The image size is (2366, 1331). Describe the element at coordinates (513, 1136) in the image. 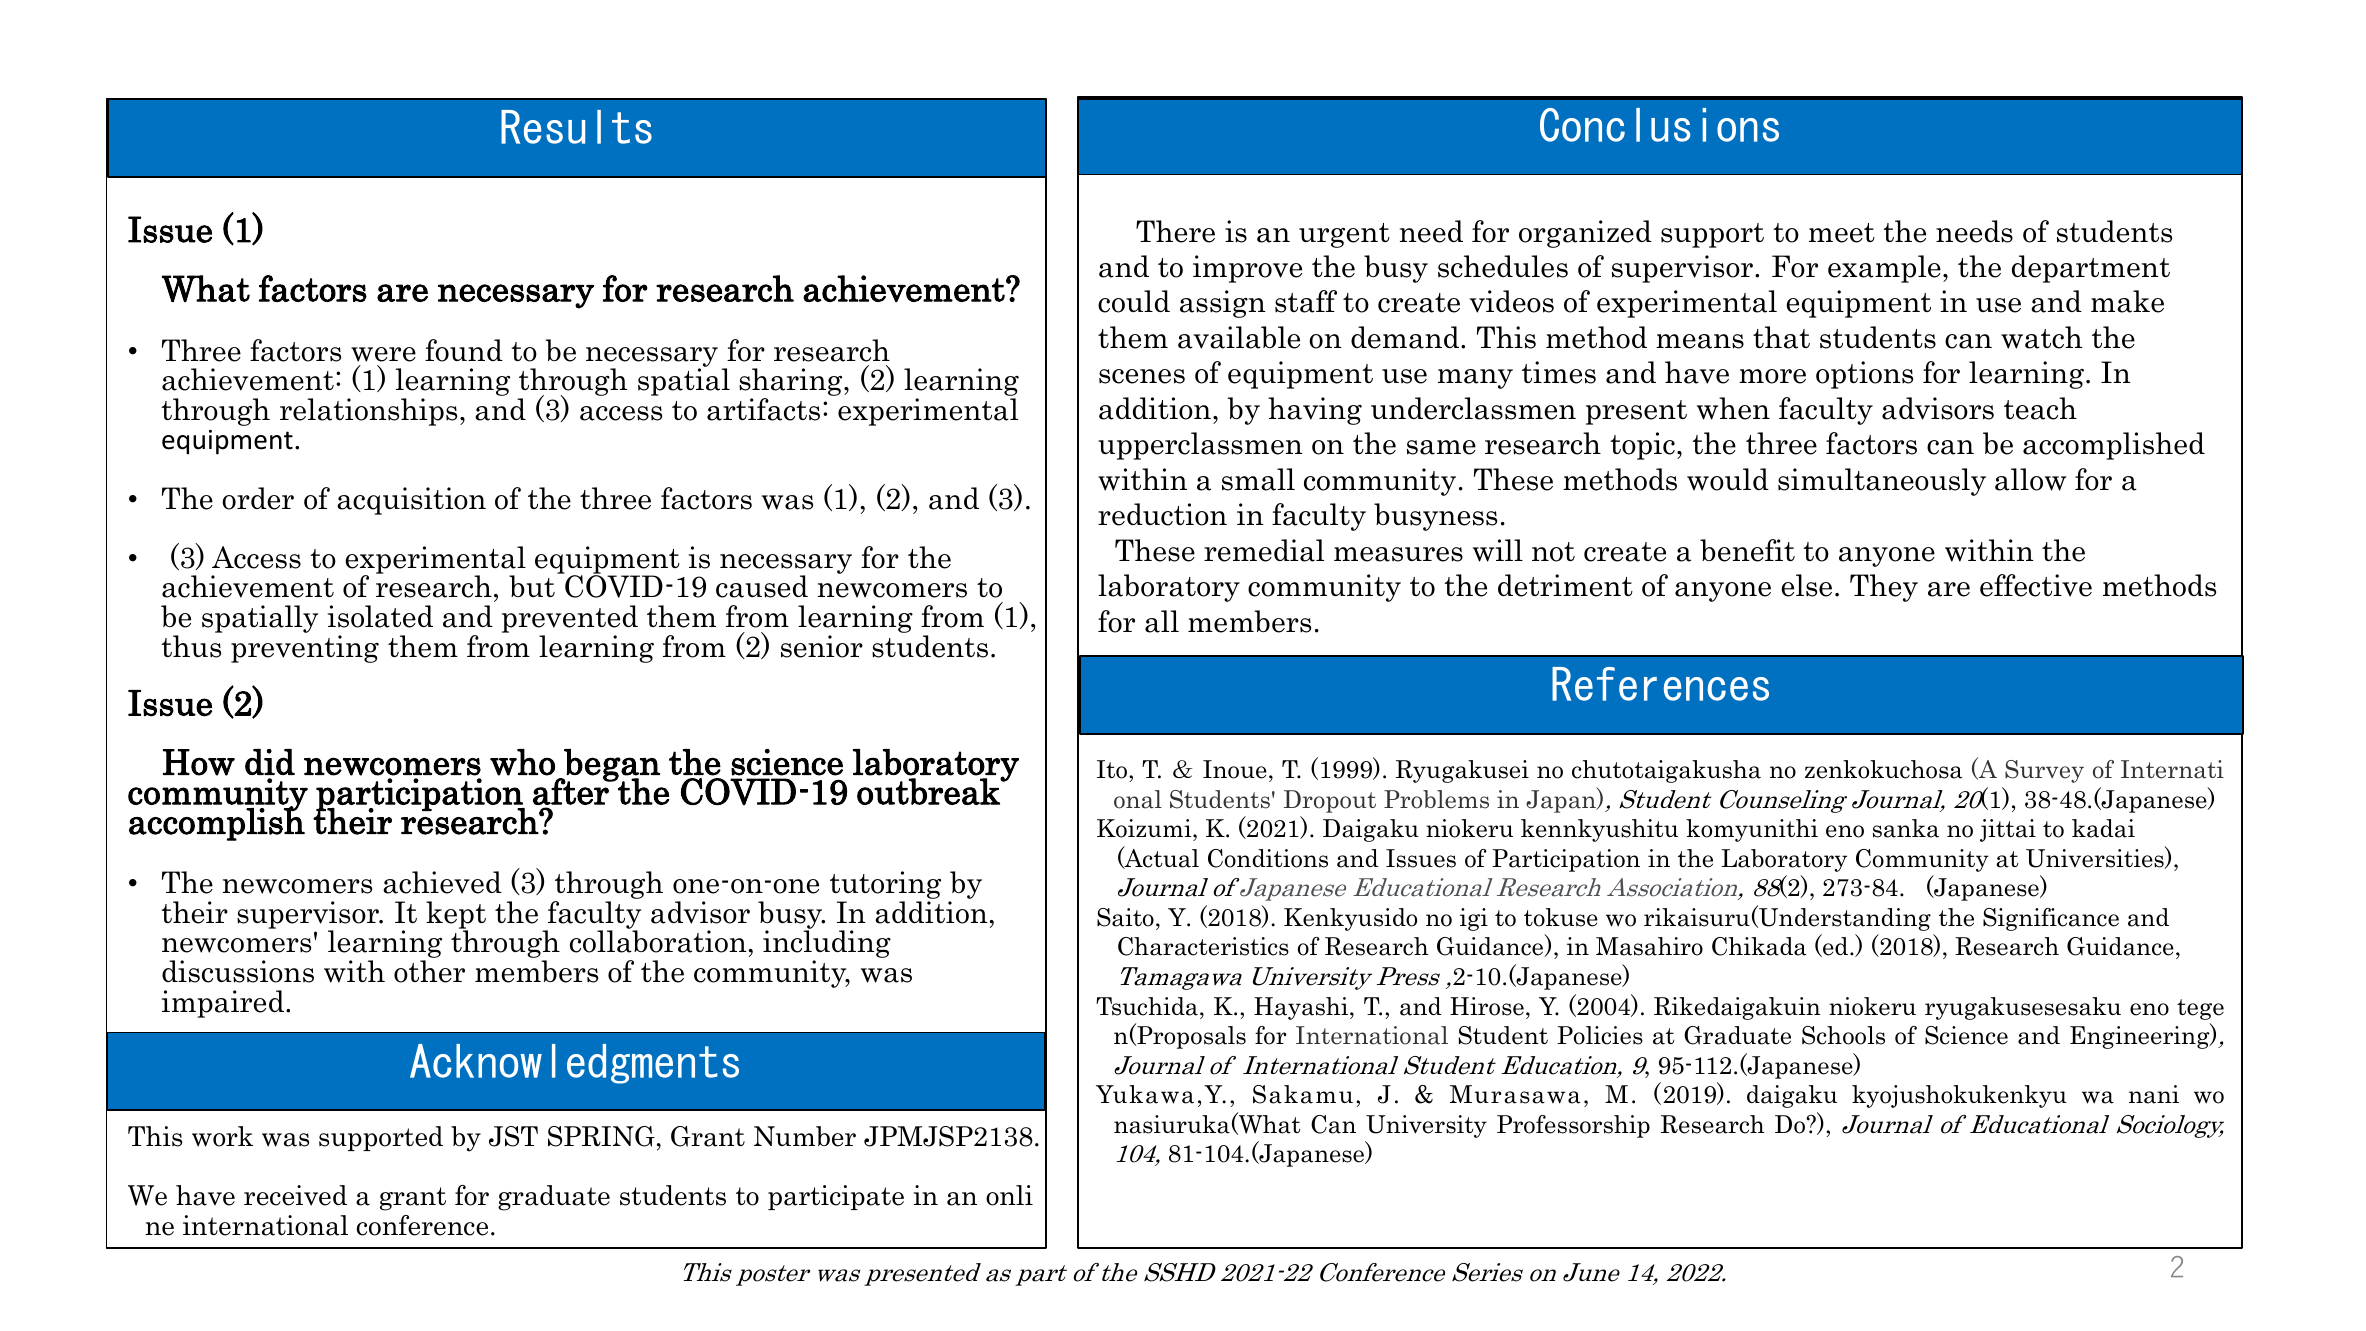

I see `JST` at that location.
